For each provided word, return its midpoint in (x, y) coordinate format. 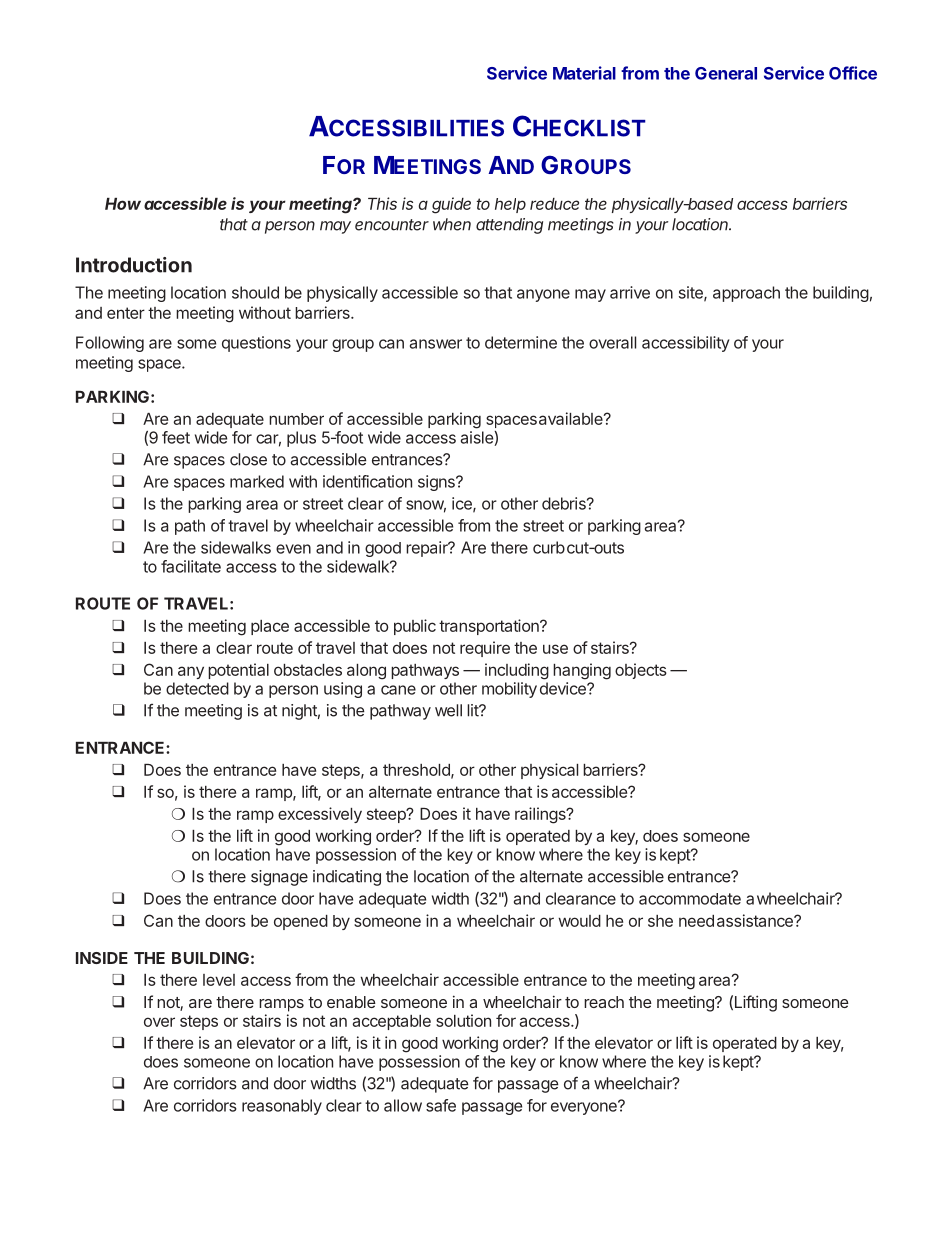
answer (436, 344)
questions (256, 344)
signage (279, 878)
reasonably (282, 1107)
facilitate (191, 566)
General (726, 73)
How (123, 204)
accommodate (690, 899)
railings (541, 815)
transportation (490, 627)
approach (746, 294)
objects (641, 671)
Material (584, 73)
